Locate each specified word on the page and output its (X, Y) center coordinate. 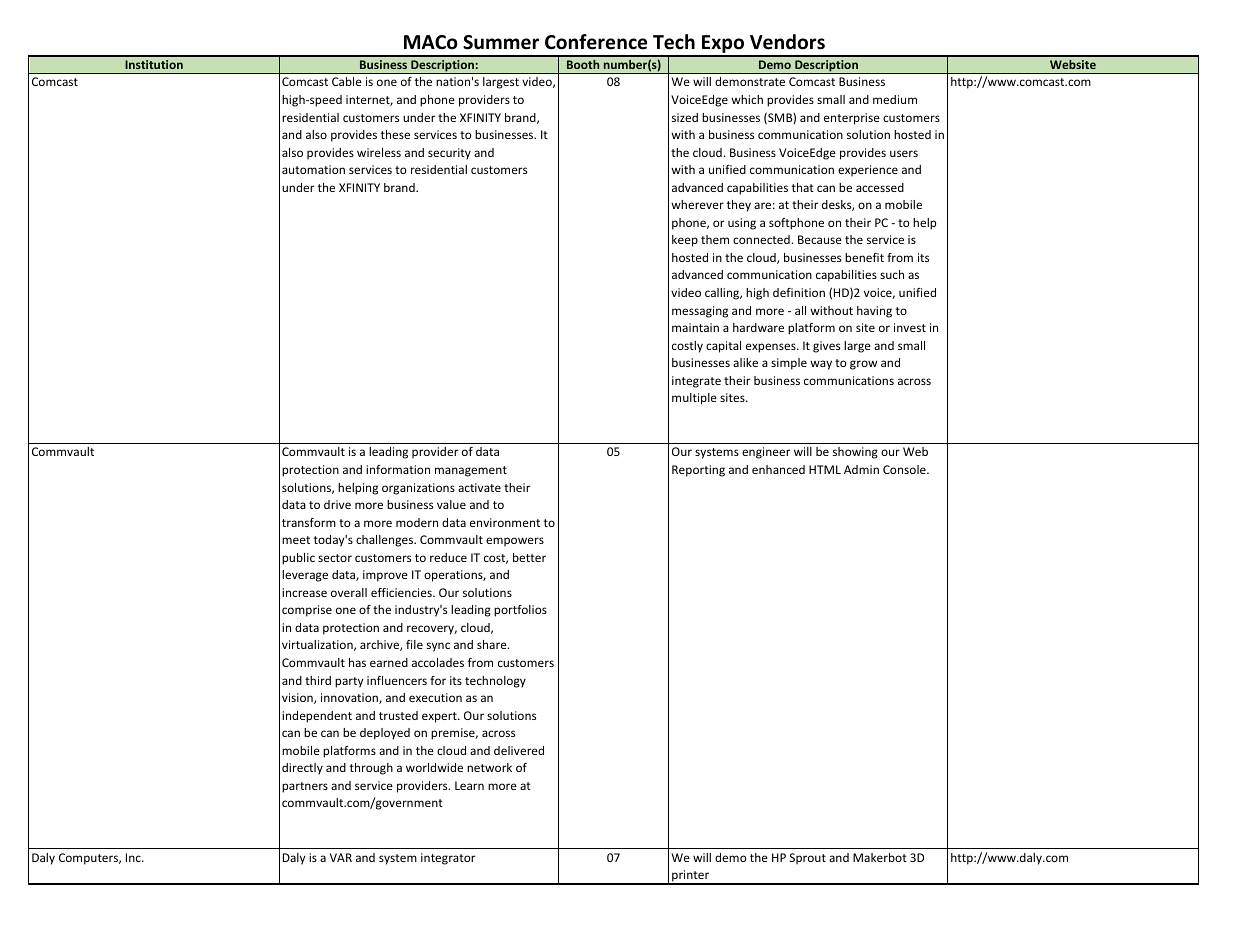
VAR (341, 857)
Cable (347, 81)
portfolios (520, 611)
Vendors (787, 42)
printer (691, 877)
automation (313, 169)
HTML (825, 469)
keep (685, 241)
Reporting (698, 471)
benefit (864, 257)
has (357, 662)
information (398, 469)
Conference (596, 42)
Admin (861, 469)
